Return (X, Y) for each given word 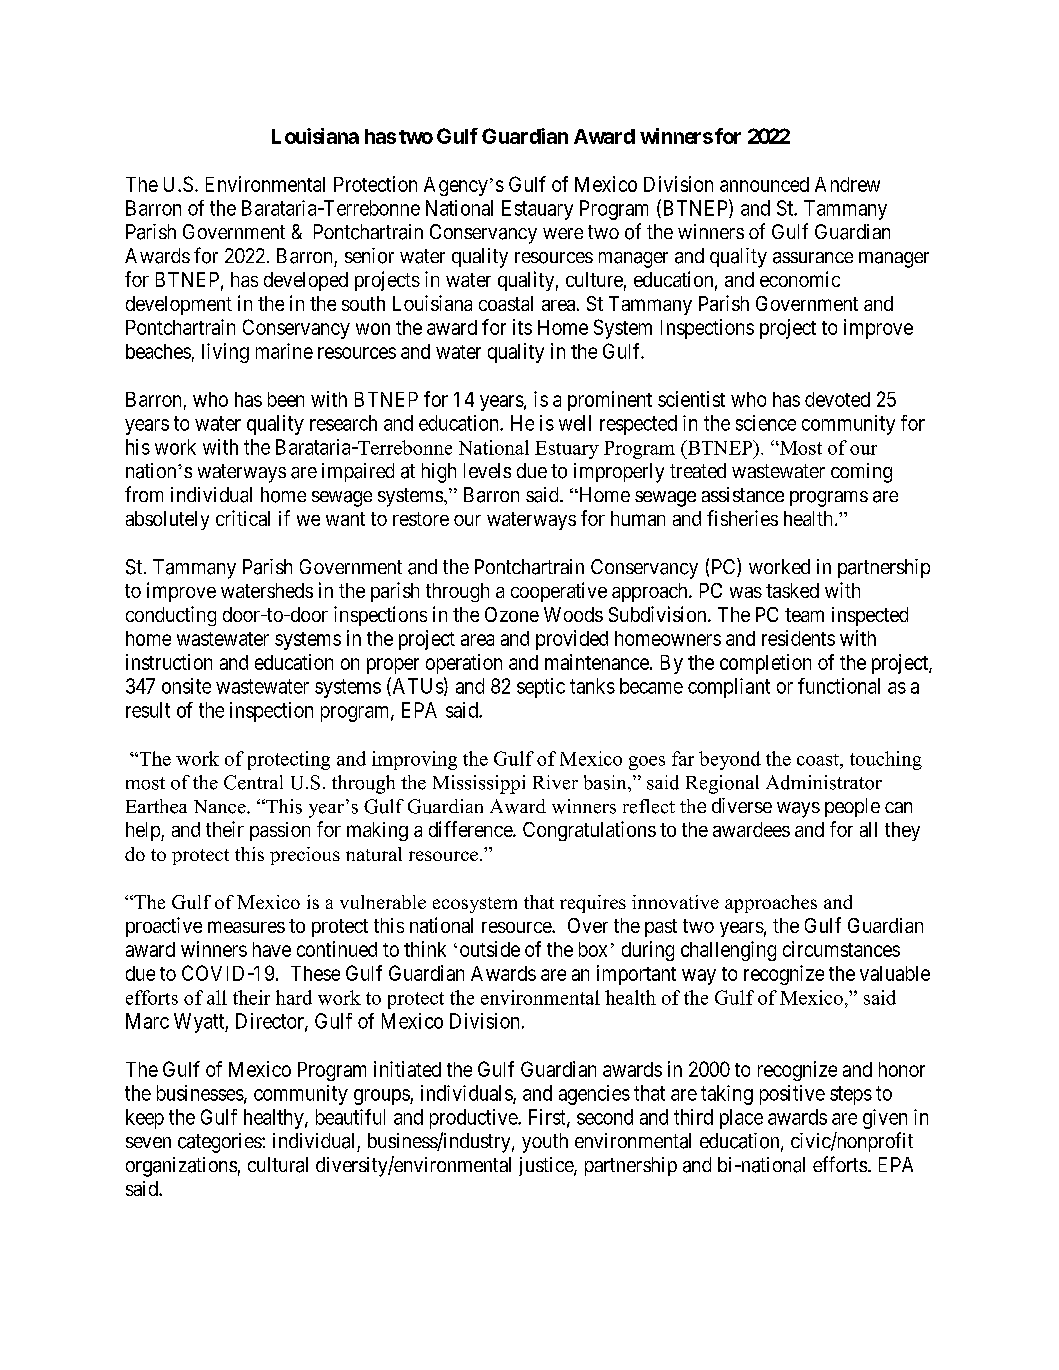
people (852, 807)
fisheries (742, 518)
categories (220, 1143)
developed (306, 281)
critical (243, 518)
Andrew (847, 184)
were (563, 233)
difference (471, 829)
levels (487, 470)
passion (280, 831)
